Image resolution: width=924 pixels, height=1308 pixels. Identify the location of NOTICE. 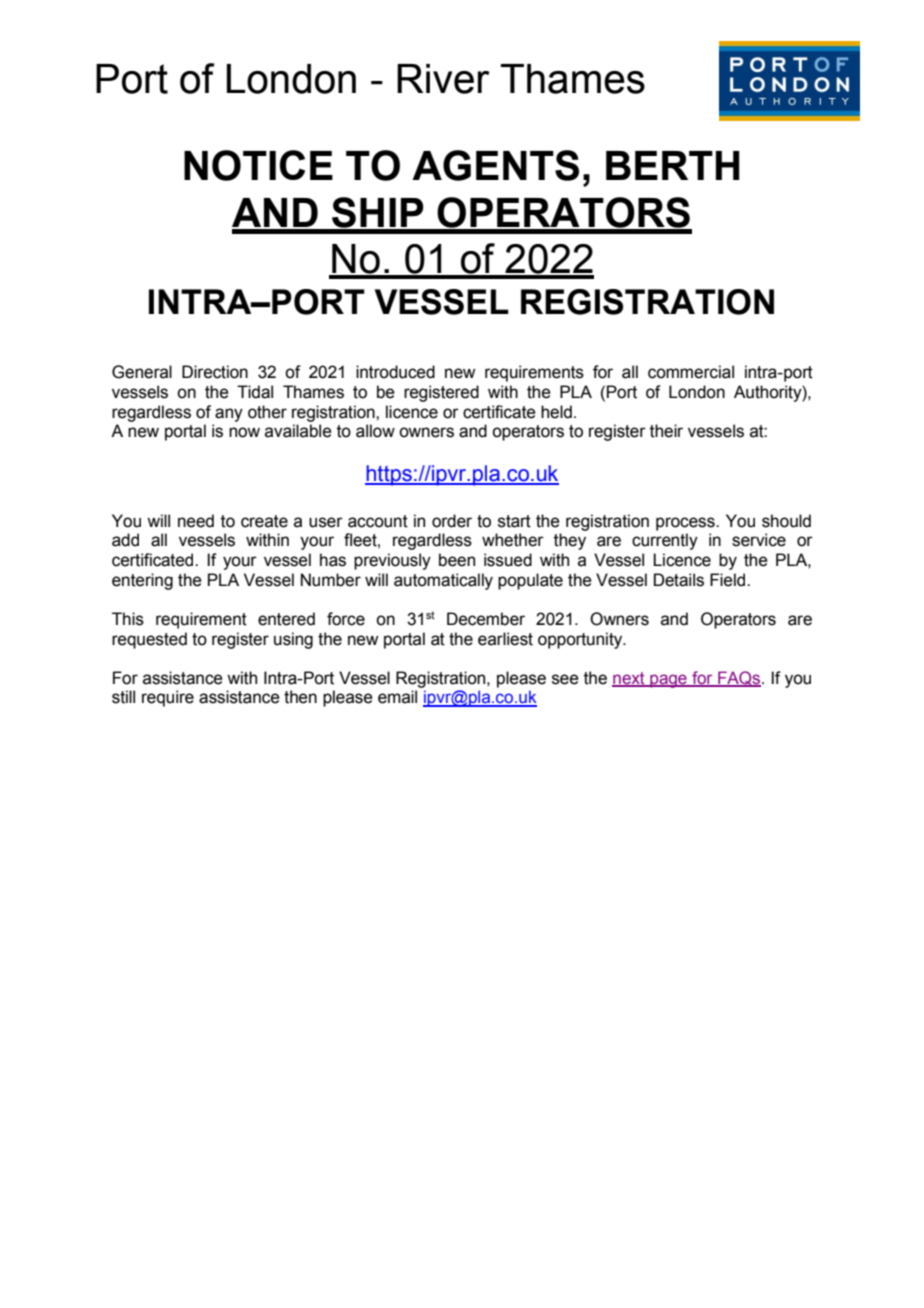
(258, 165).
